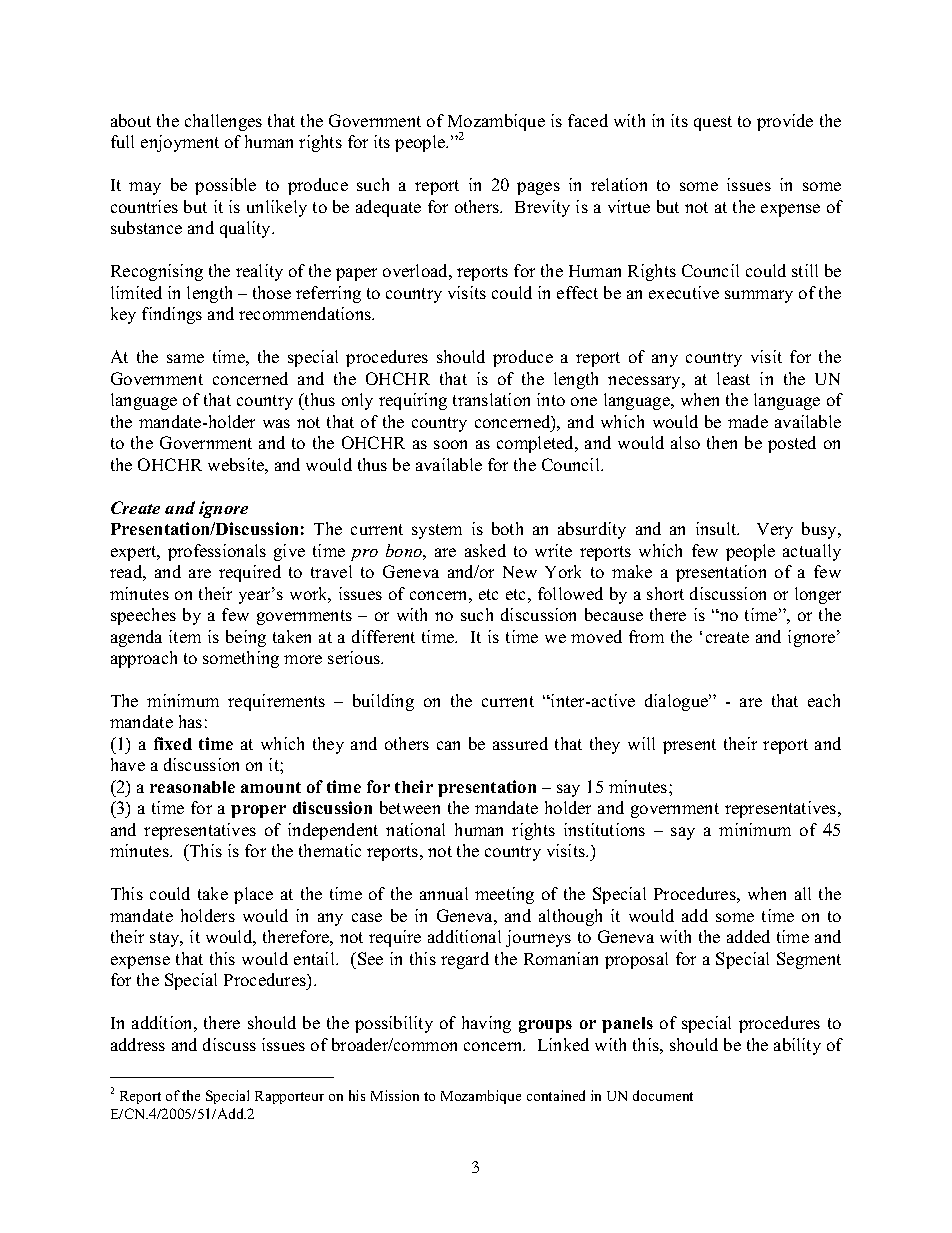  I want to click on ability, so click(797, 1046).
